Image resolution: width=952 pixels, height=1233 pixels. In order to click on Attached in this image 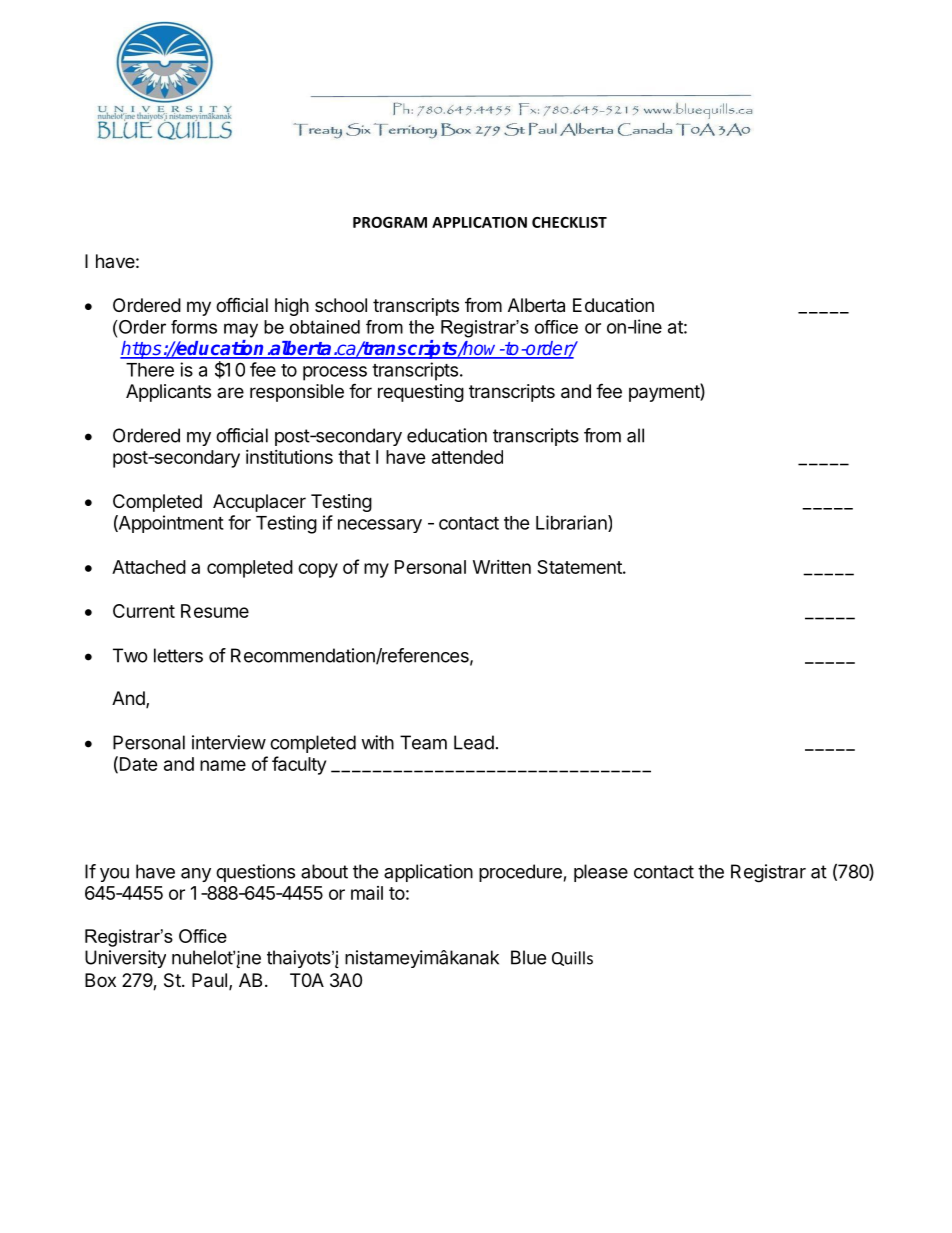, I will do `click(149, 567)`.
